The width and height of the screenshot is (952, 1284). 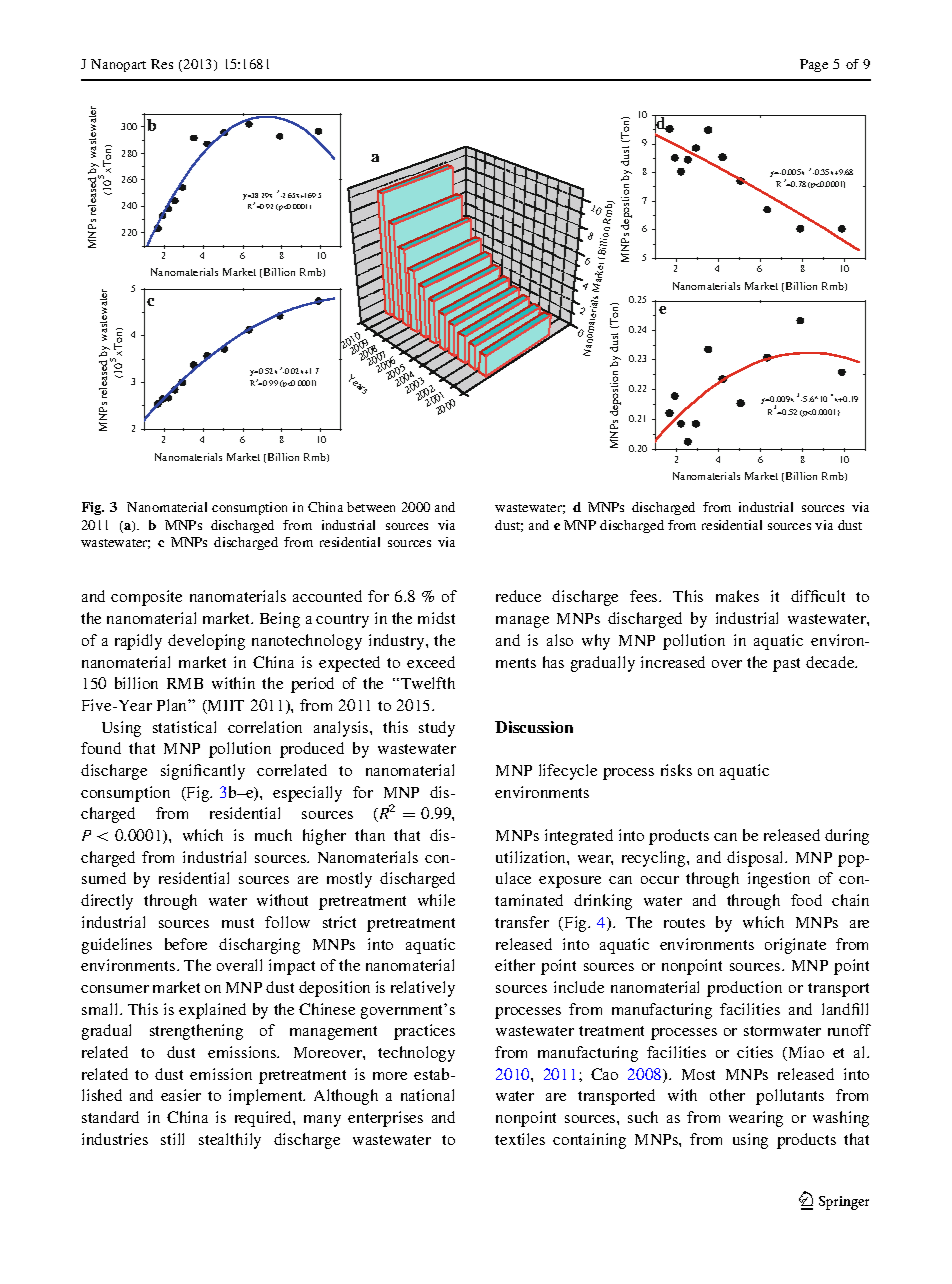 What do you see at coordinates (371, 507) in the screenshot?
I see `between` at bounding box center [371, 507].
